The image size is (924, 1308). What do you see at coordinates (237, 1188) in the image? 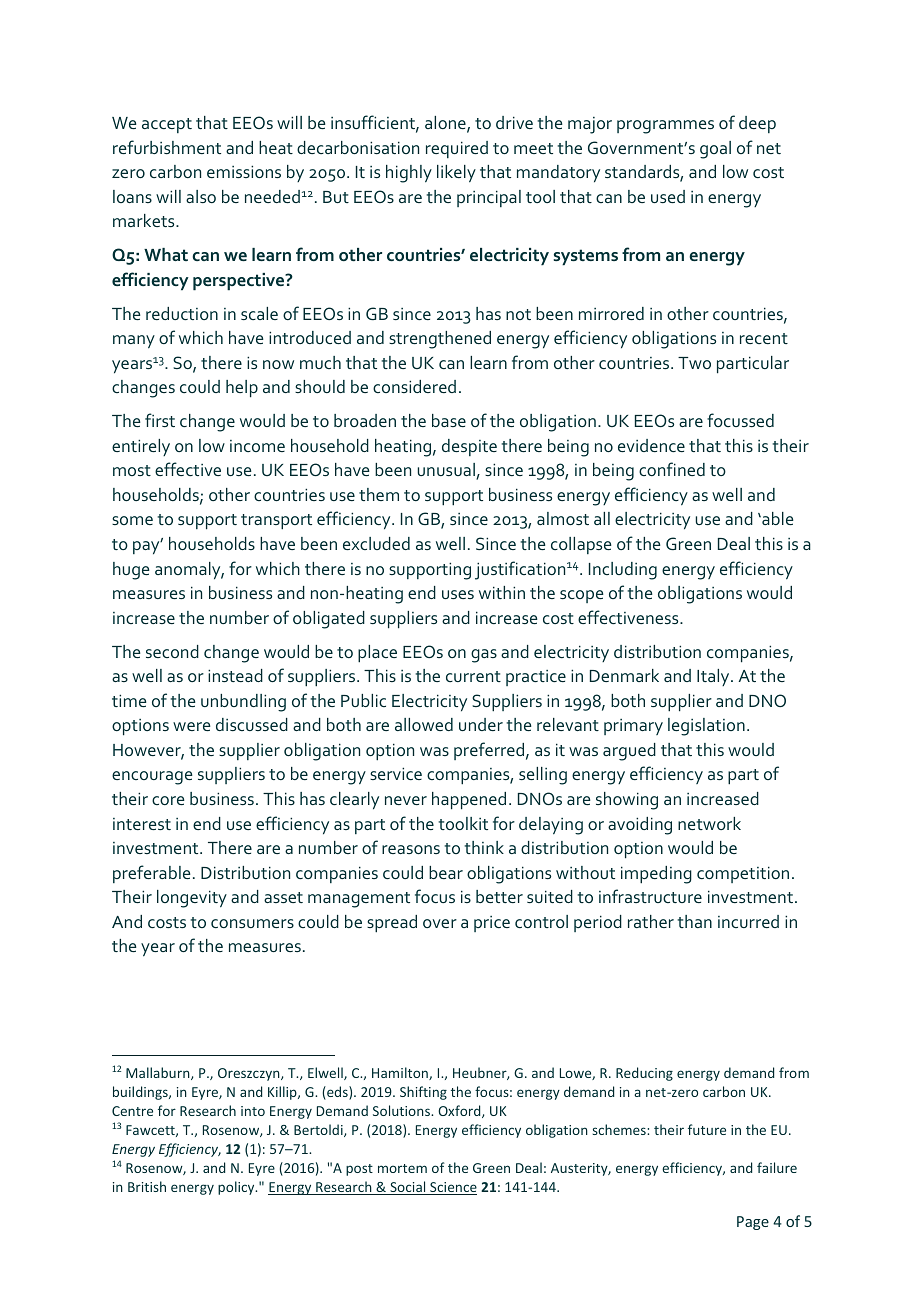
I see `policy` at bounding box center [237, 1188].
